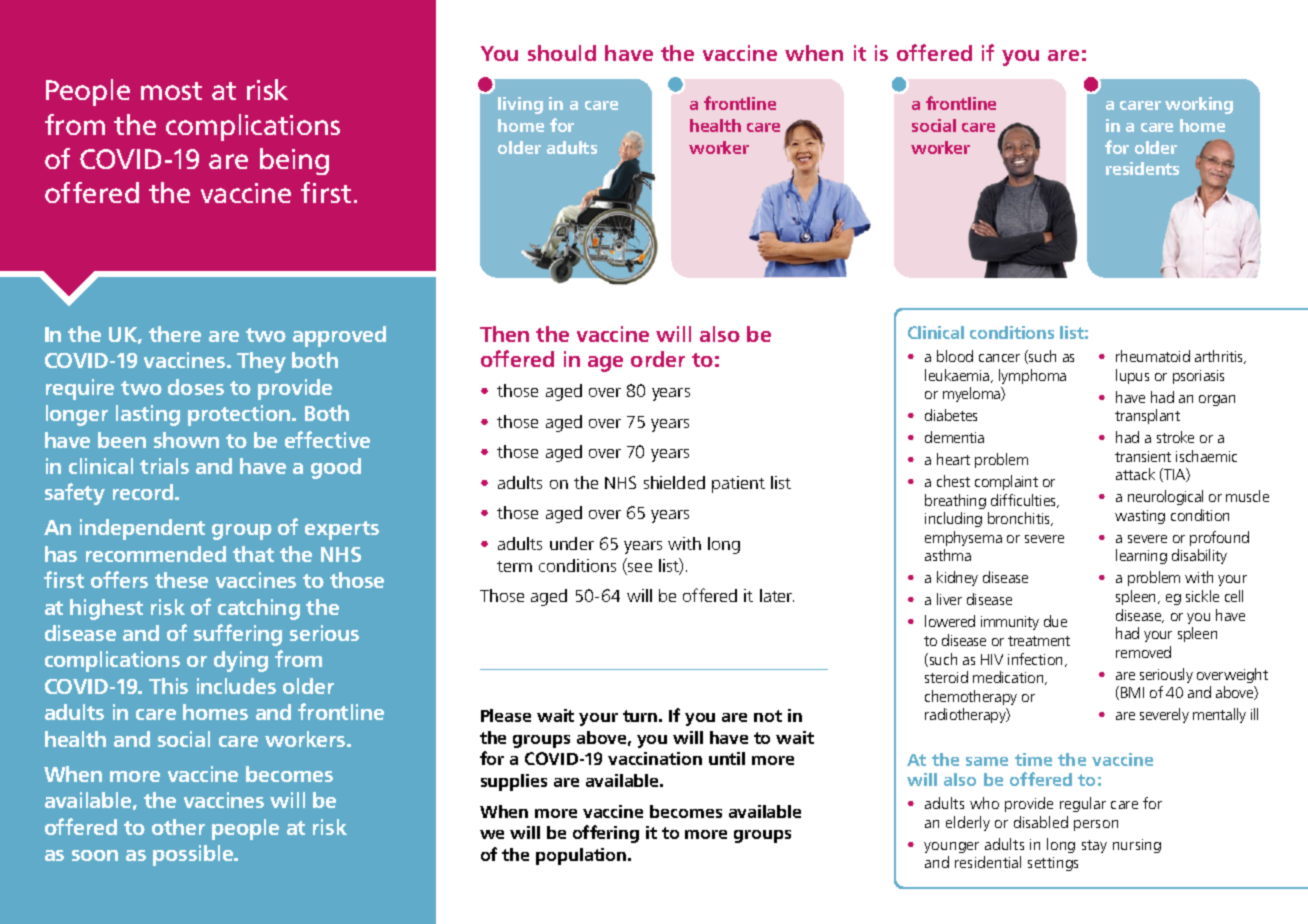 The image size is (1308, 924). Describe the element at coordinates (1143, 652) in the page. I see `removed` at that location.
